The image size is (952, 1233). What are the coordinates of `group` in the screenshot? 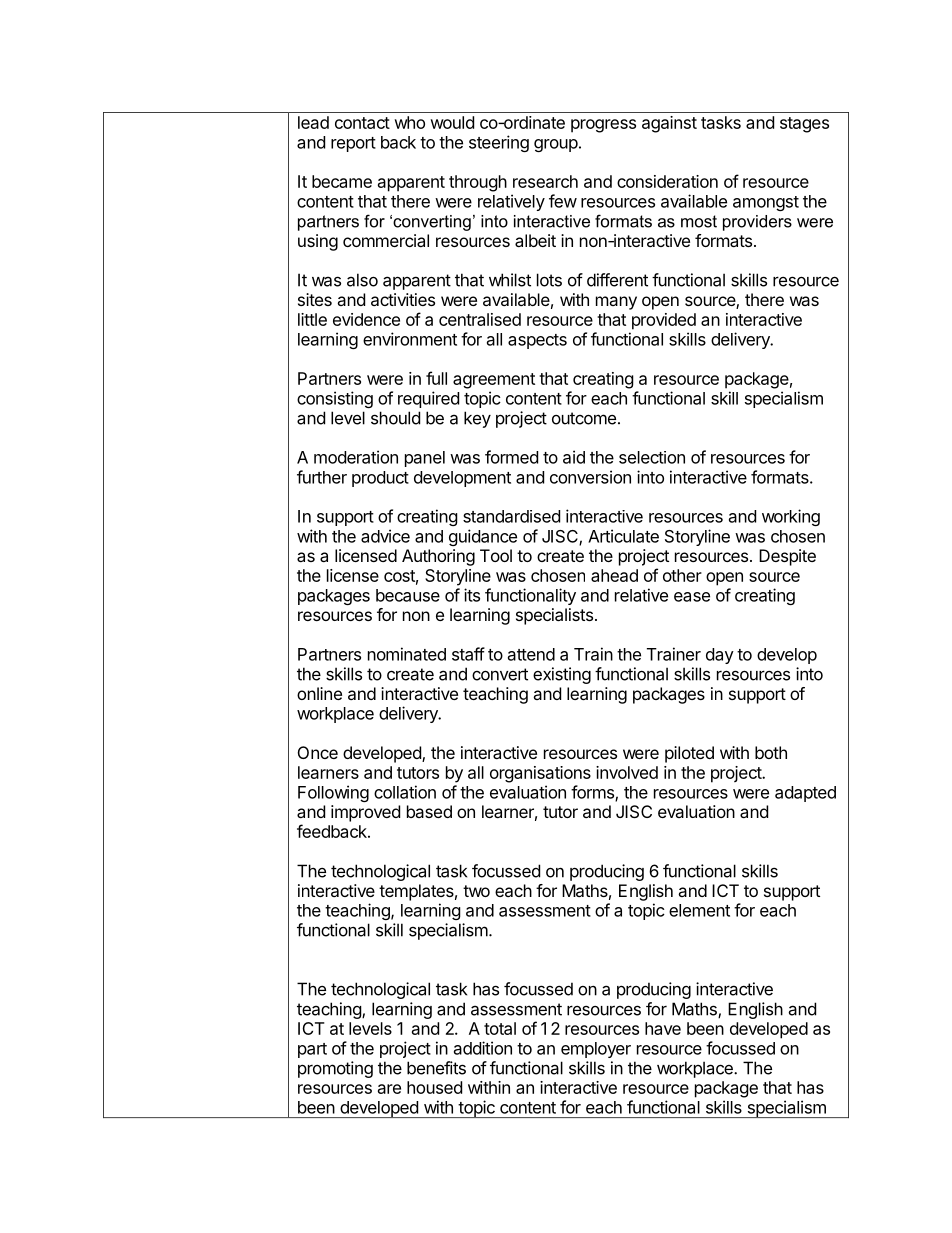 It's located at (556, 145).
